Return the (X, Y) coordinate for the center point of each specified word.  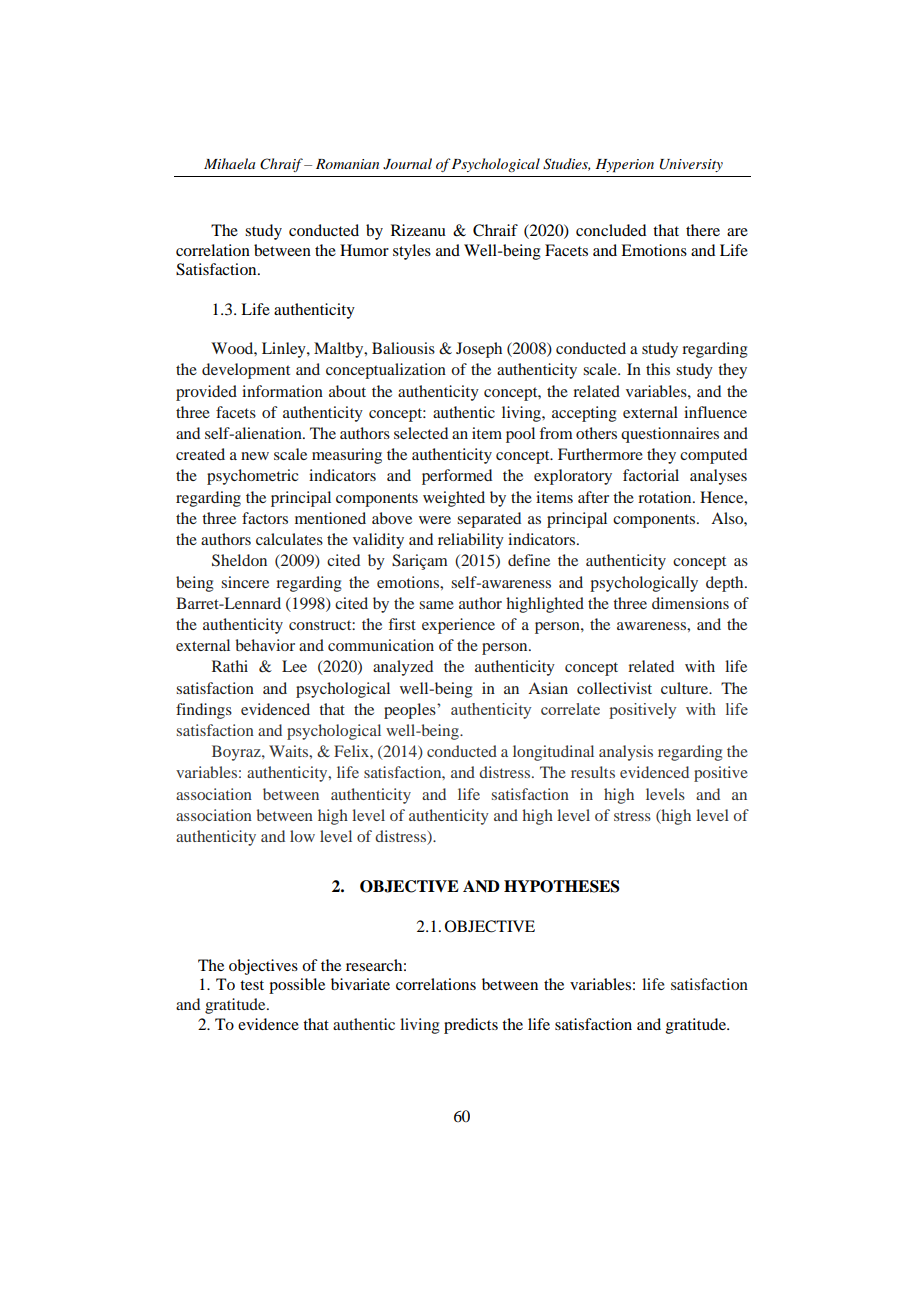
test (252, 985)
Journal (407, 164)
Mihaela (229, 163)
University (691, 165)
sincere (245, 582)
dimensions (690, 603)
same (436, 605)
